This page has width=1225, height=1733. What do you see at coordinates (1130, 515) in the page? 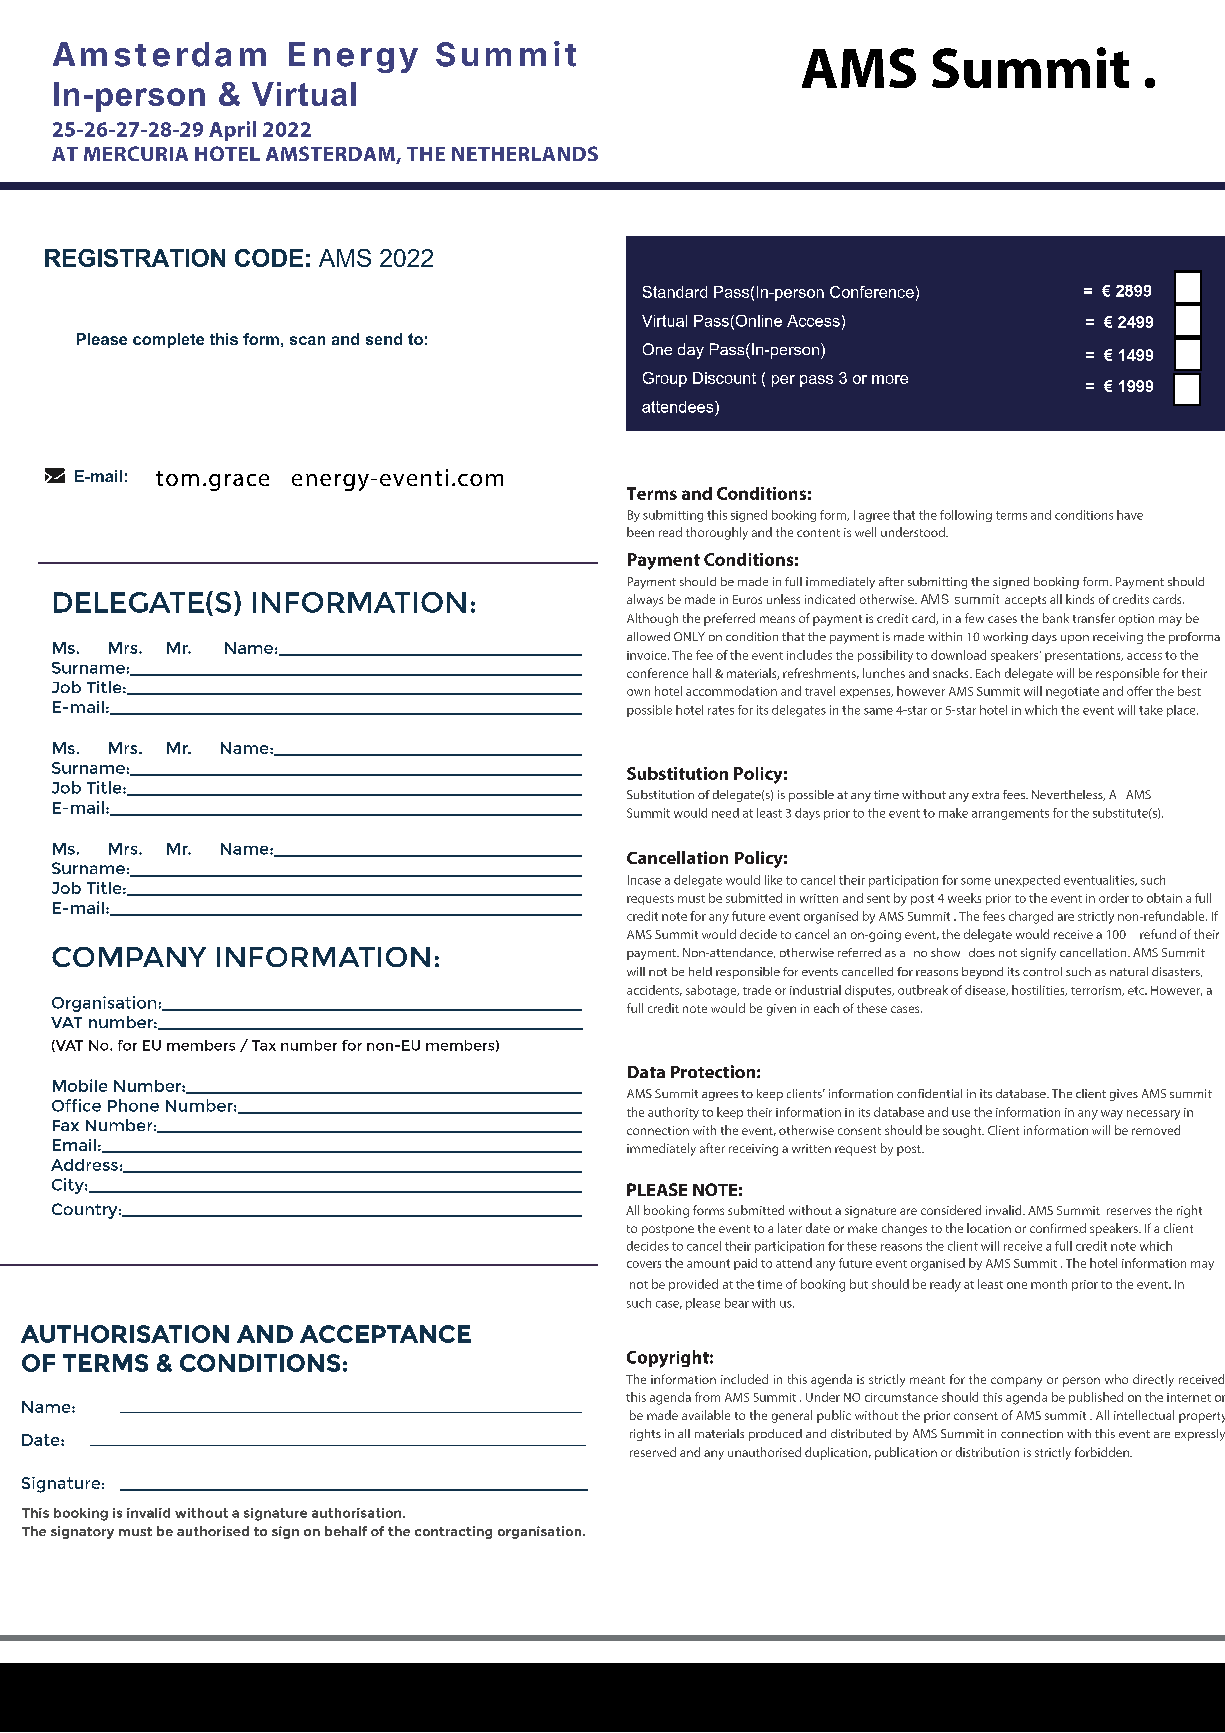
I see `have` at bounding box center [1130, 515].
